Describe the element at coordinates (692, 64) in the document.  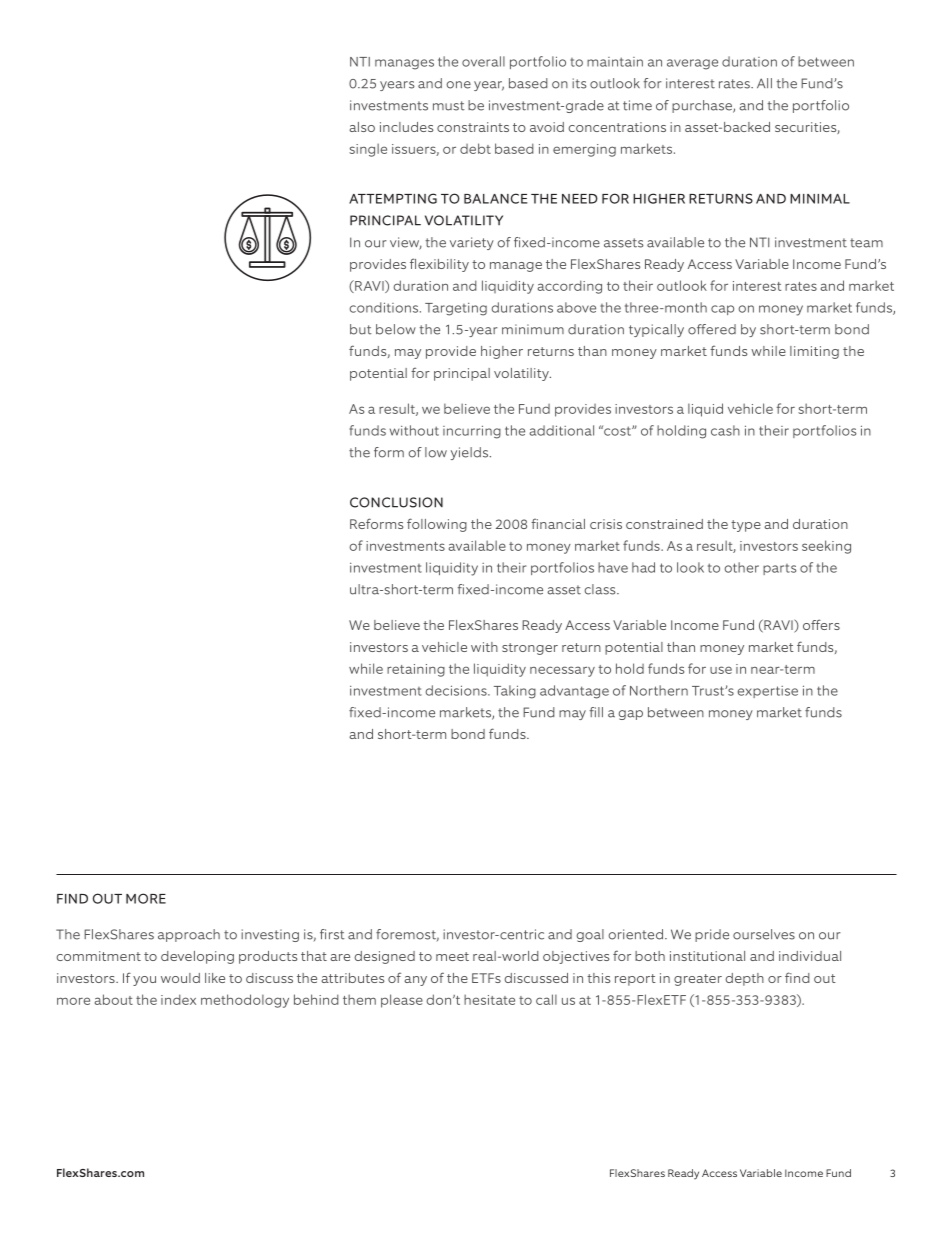
I see `average` at that location.
